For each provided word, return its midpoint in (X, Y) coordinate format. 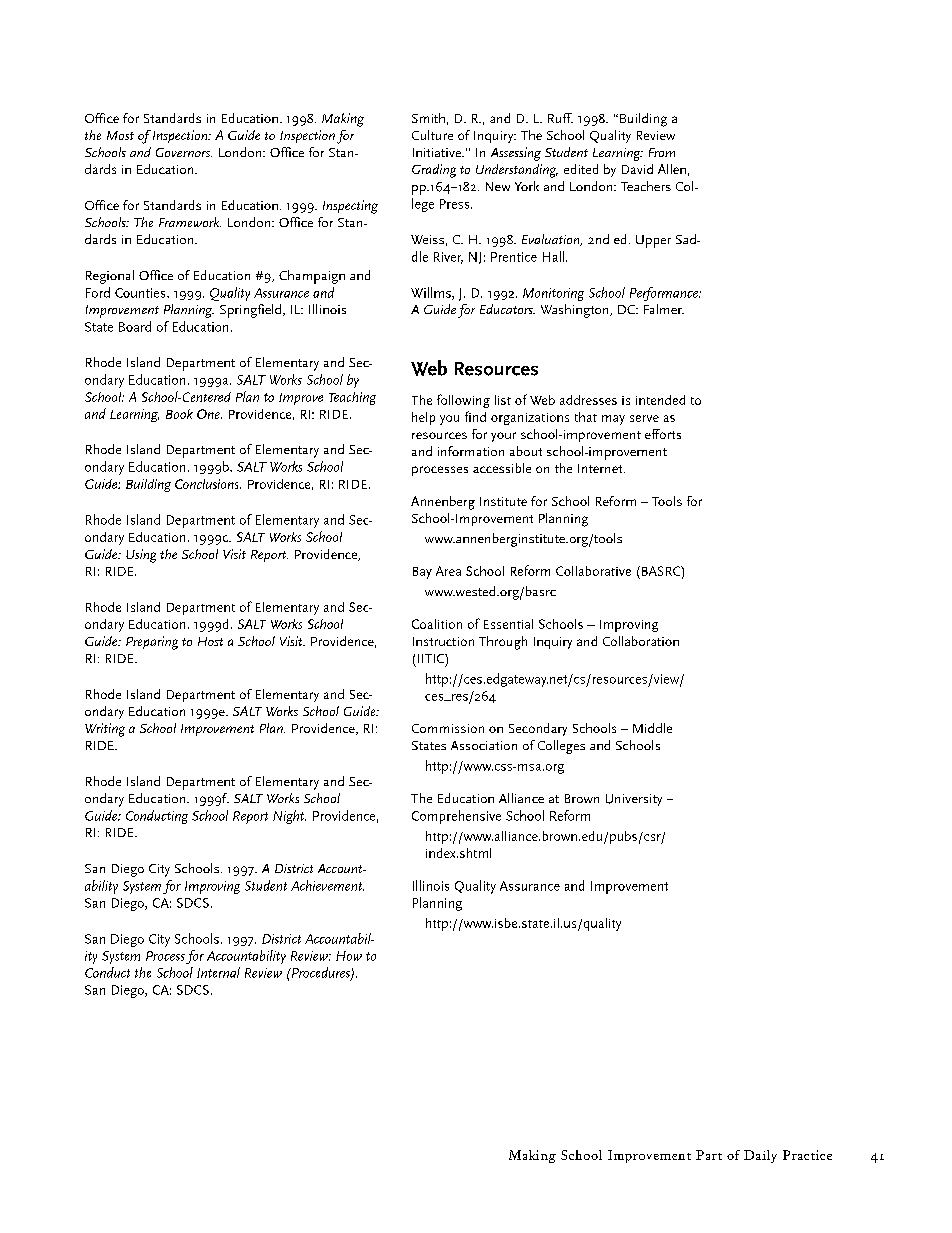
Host (210, 641)
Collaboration (641, 641)
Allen (672, 169)
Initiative (438, 152)
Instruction (443, 641)
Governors (184, 152)
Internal (218, 972)
